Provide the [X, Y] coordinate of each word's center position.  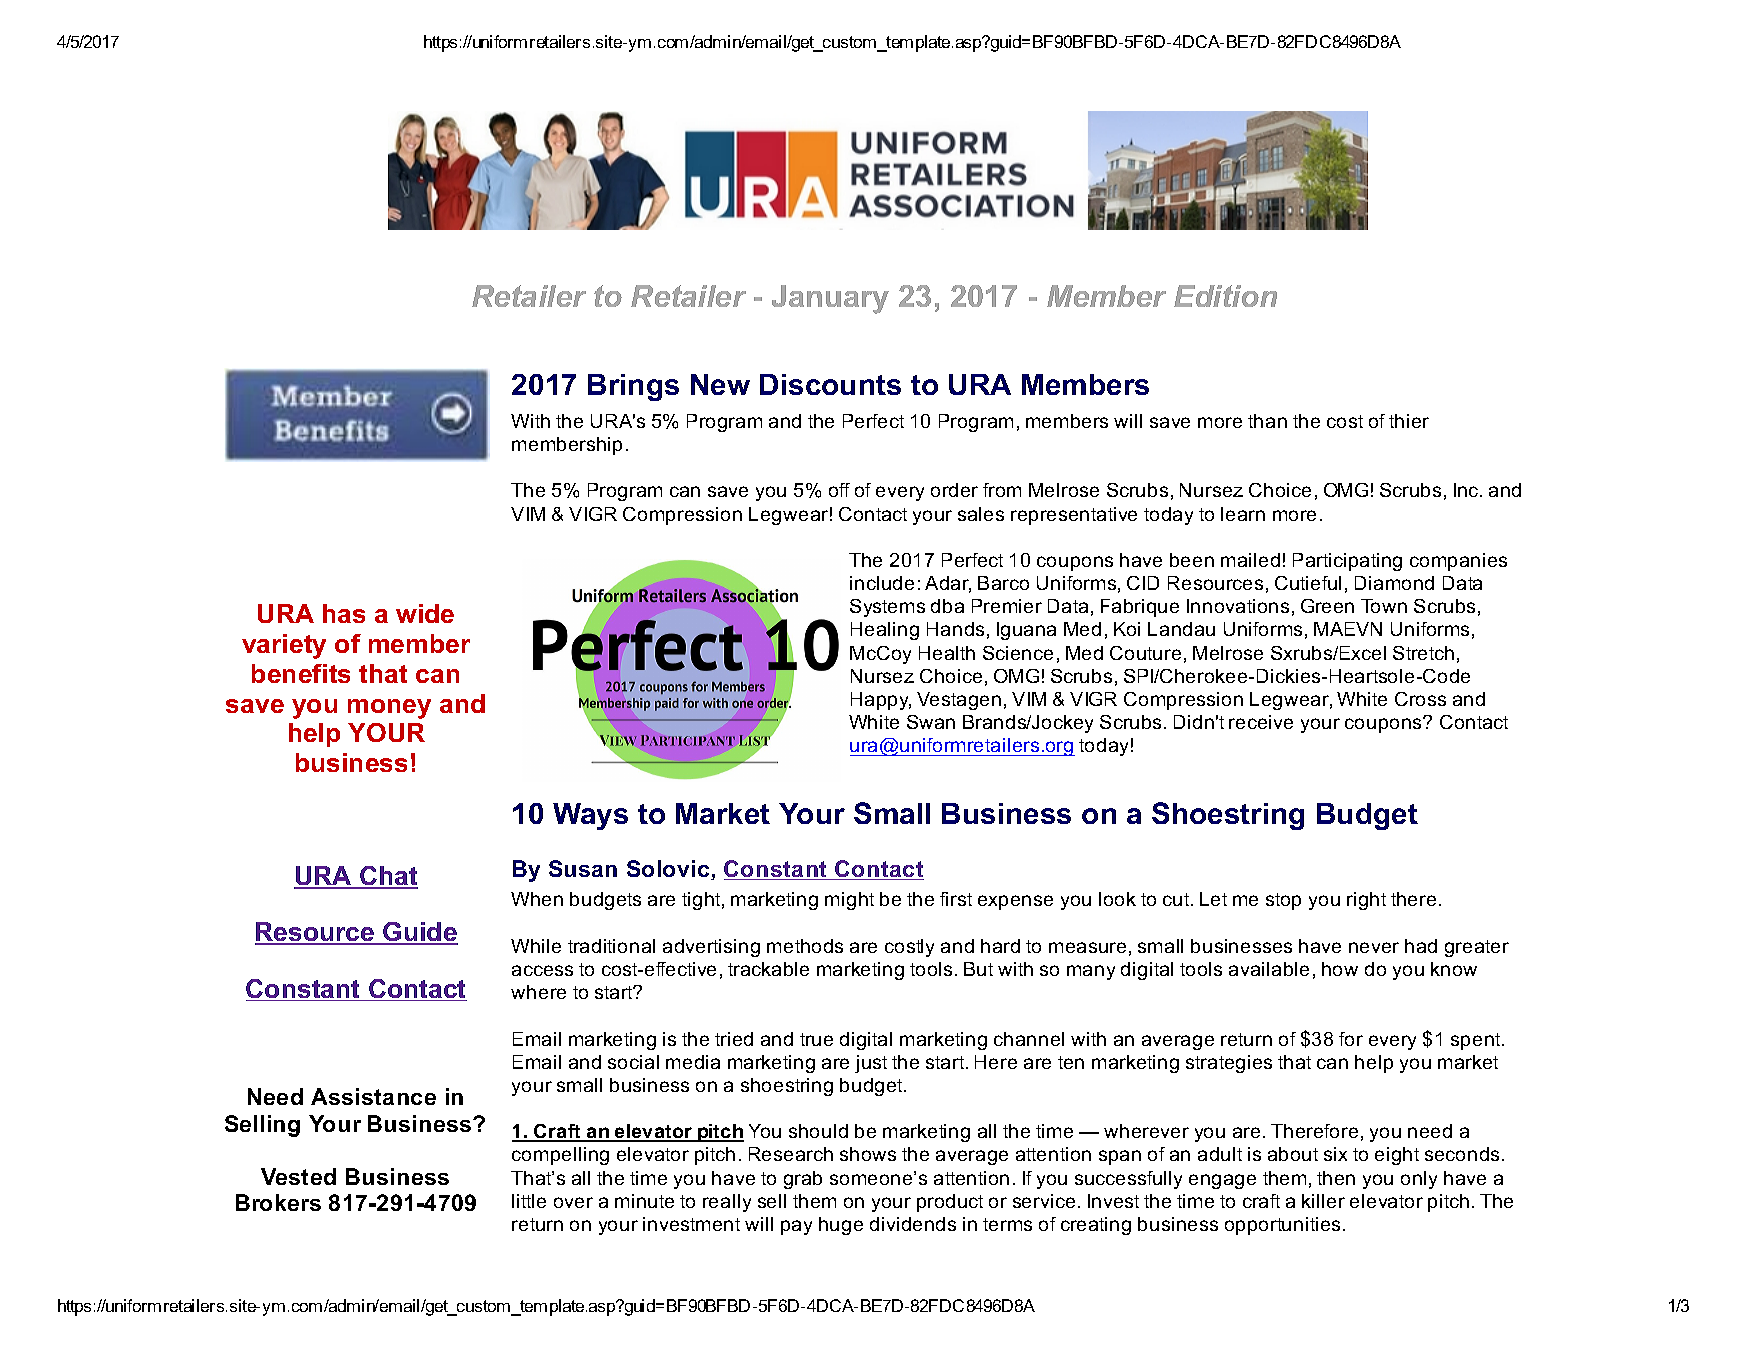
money [389, 709]
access [542, 970]
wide [425, 613]
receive [1261, 722]
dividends [913, 1224]
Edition [1225, 296]
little [529, 1201]
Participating [1347, 562]
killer [1323, 1201]
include [882, 583]
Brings [633, 387]
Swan [931, 722]
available [1269, 969]
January [830, 299]
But [978, 969]
